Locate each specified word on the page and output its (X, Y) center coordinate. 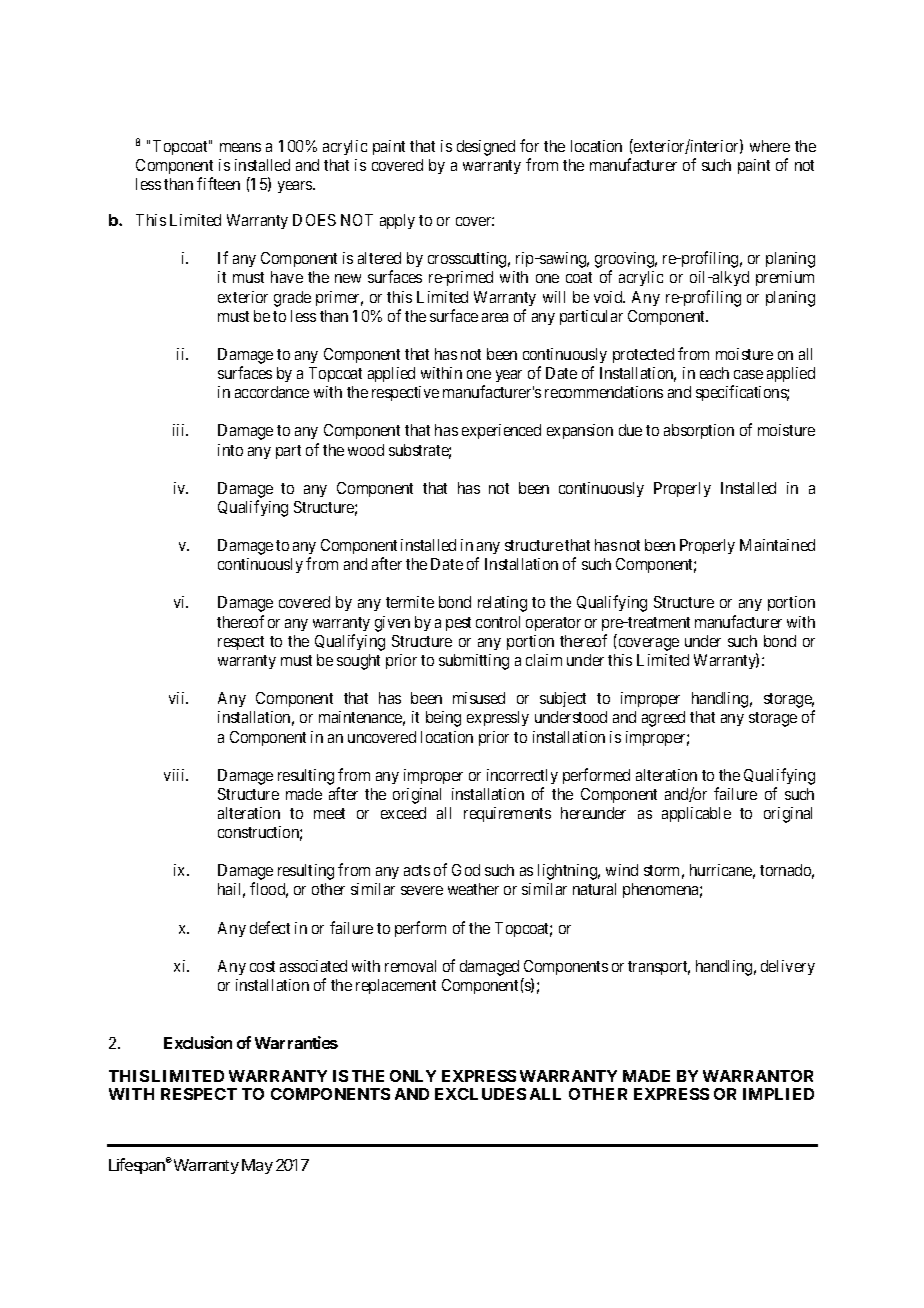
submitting (474, 662)
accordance (272, 392)
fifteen (218, 183)
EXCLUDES (480, 1094)
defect (270, 927)
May (257, 1166)
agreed (663, 719)
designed (486, 148)
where (770, 146)
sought (358, 662)
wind (622, 870)
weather (473, 889)
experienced (501, 431)
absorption (699, 431)
